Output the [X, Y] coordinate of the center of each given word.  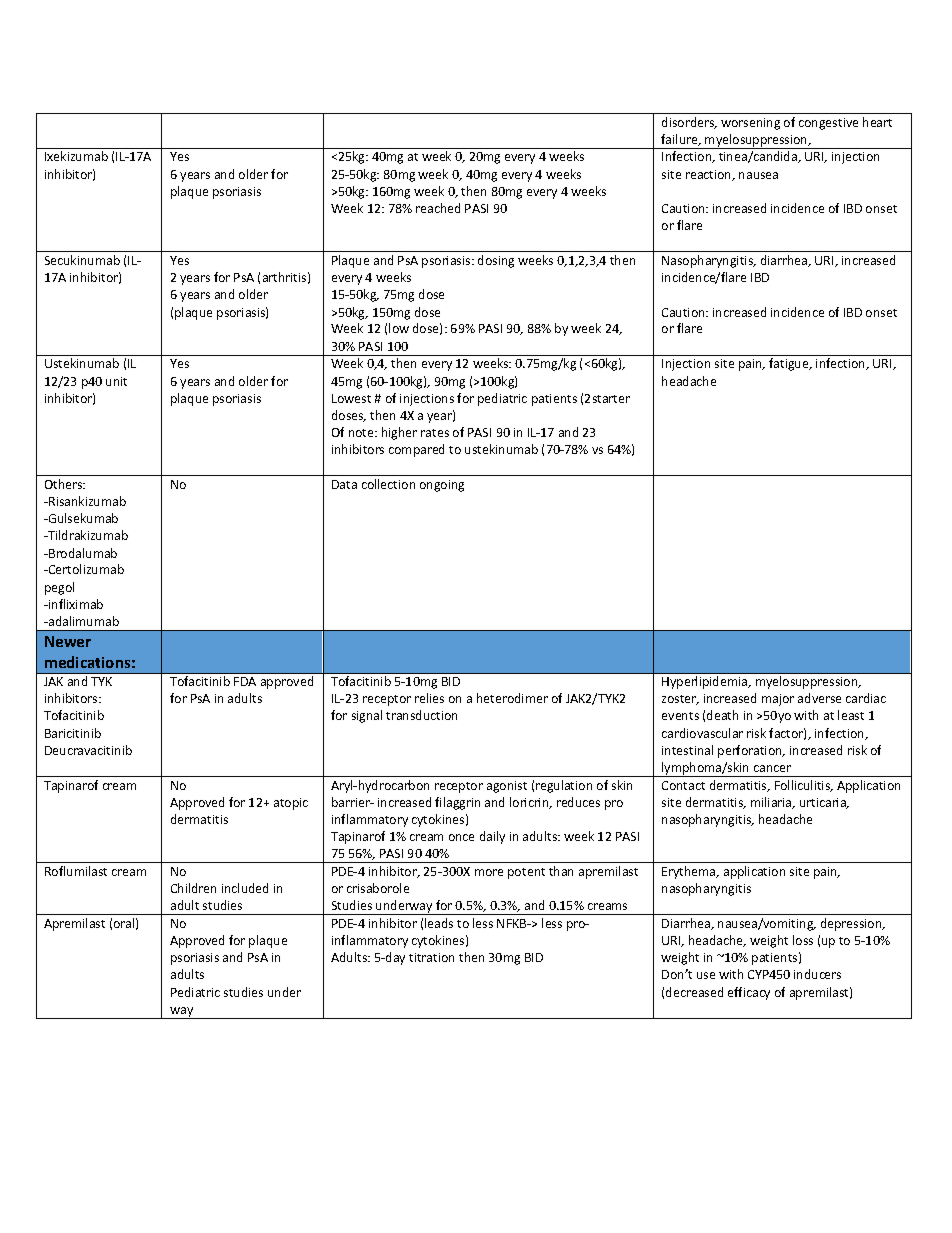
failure [680, 140]
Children [193, 888]
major [778, 700]
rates [435, 433]
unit [116, 381]
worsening [750, 124]
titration [431, 957]
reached [438, 208]
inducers [817, 974]
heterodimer [512, 698]
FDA [245, 681]
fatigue [790, 364]
